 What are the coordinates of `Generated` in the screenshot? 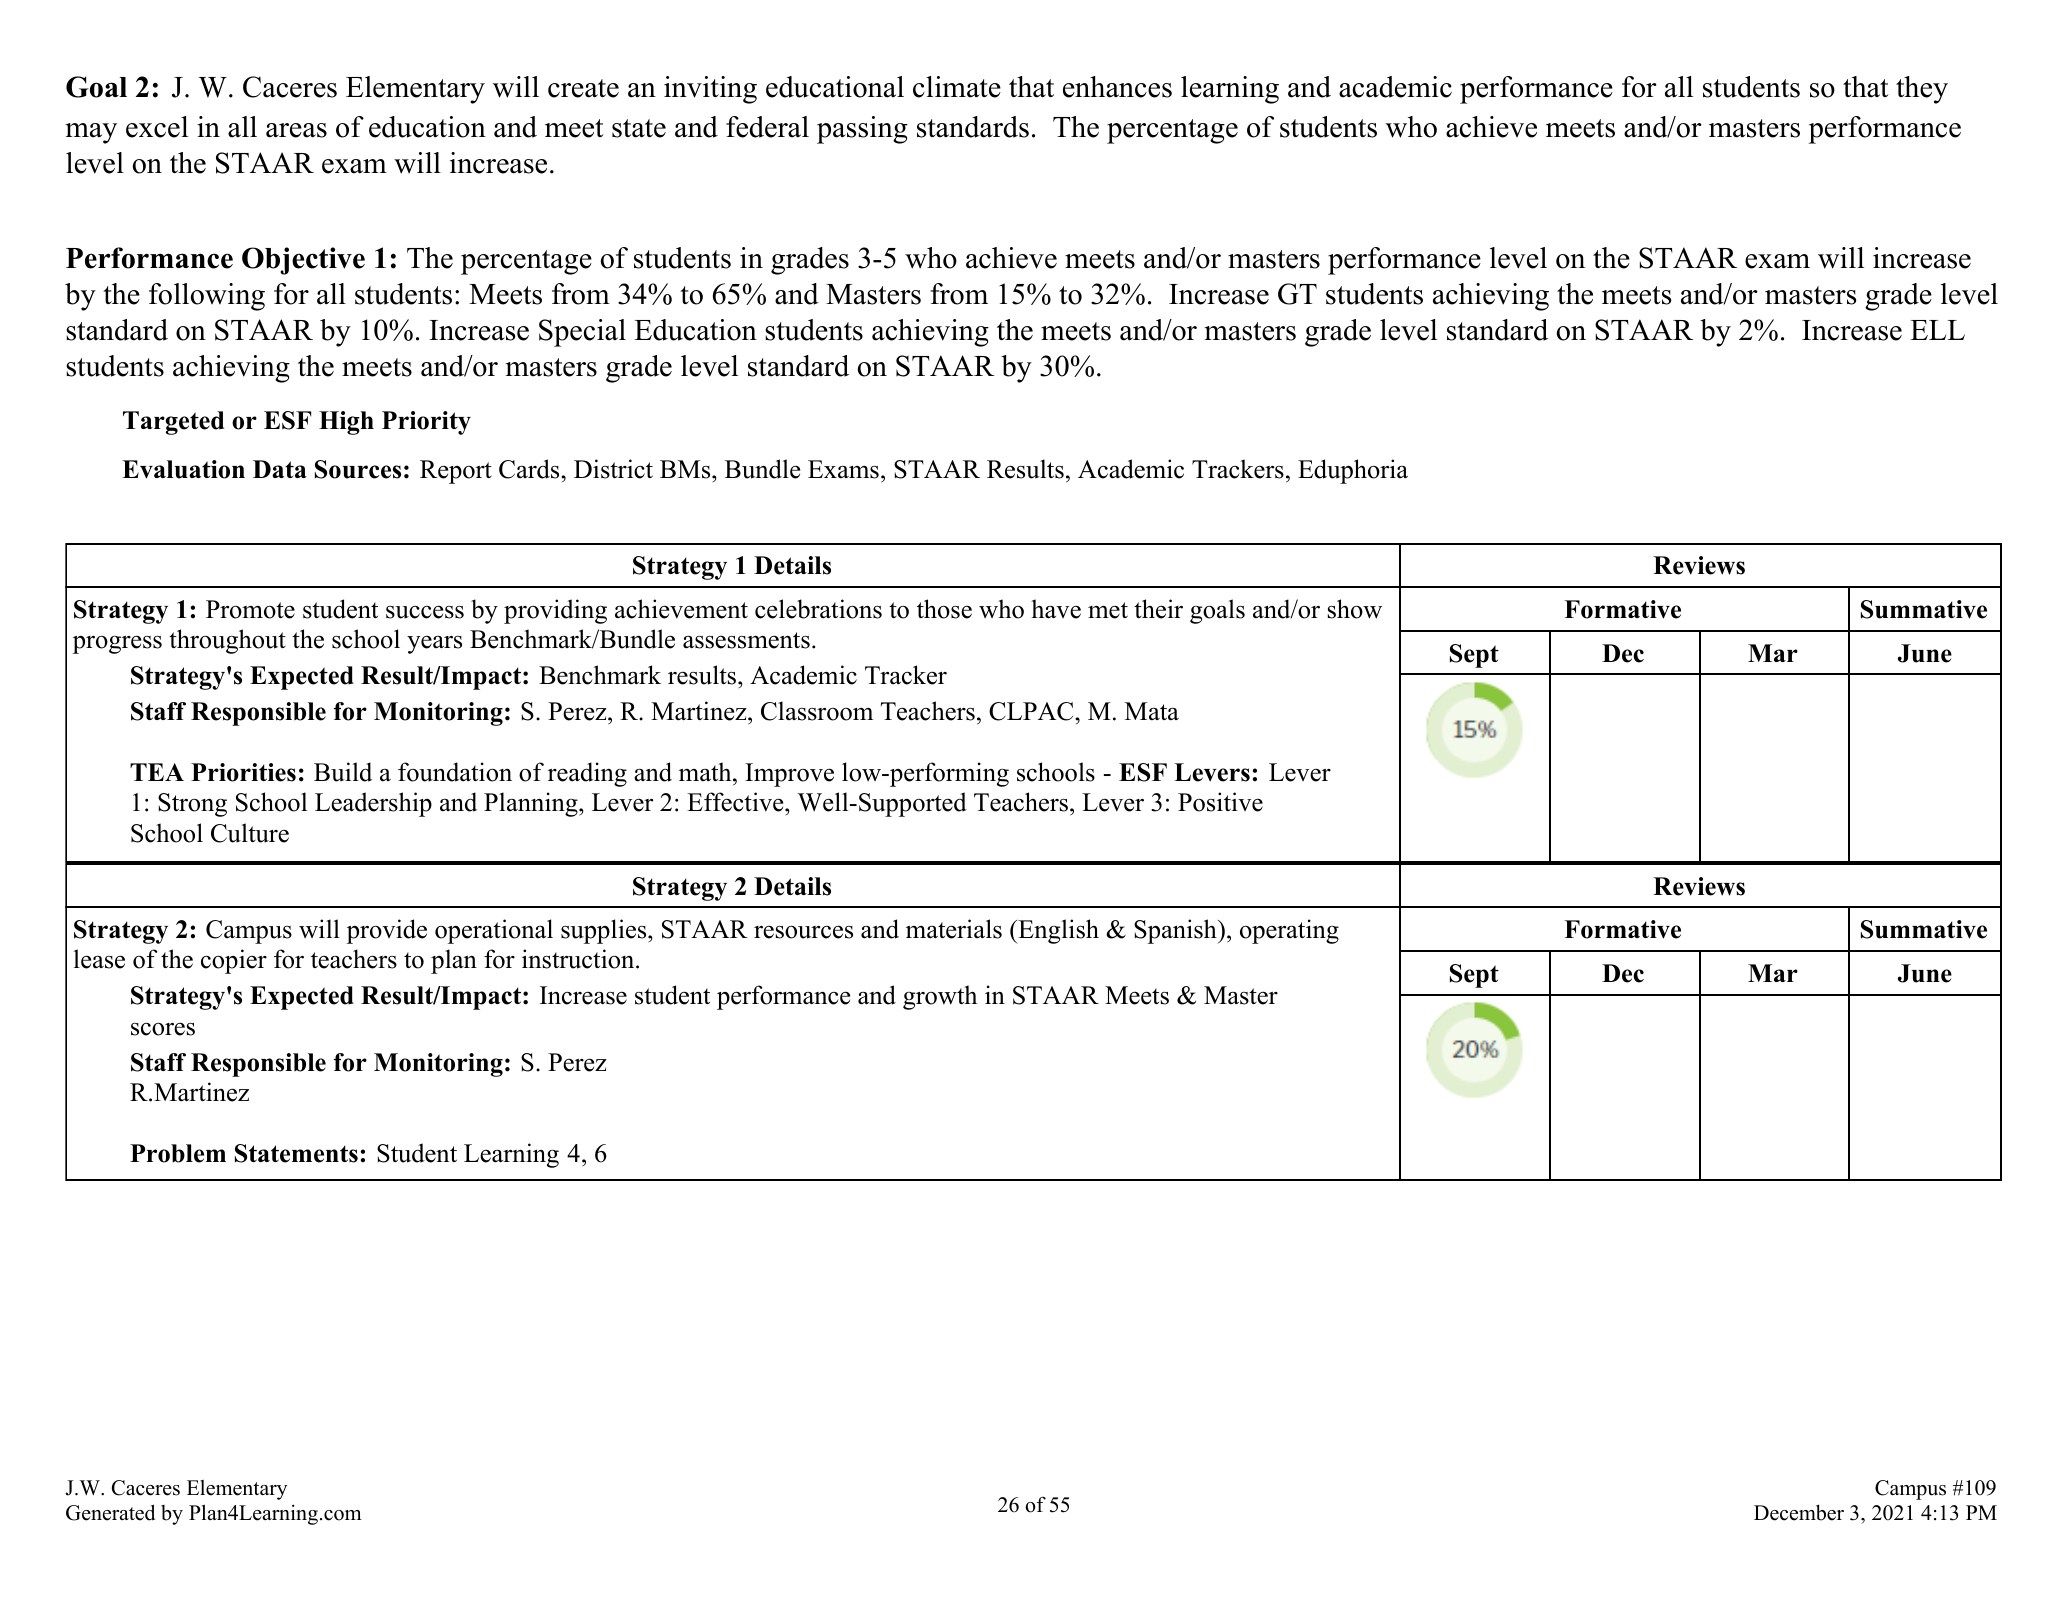 It's located at (110, 1512).
